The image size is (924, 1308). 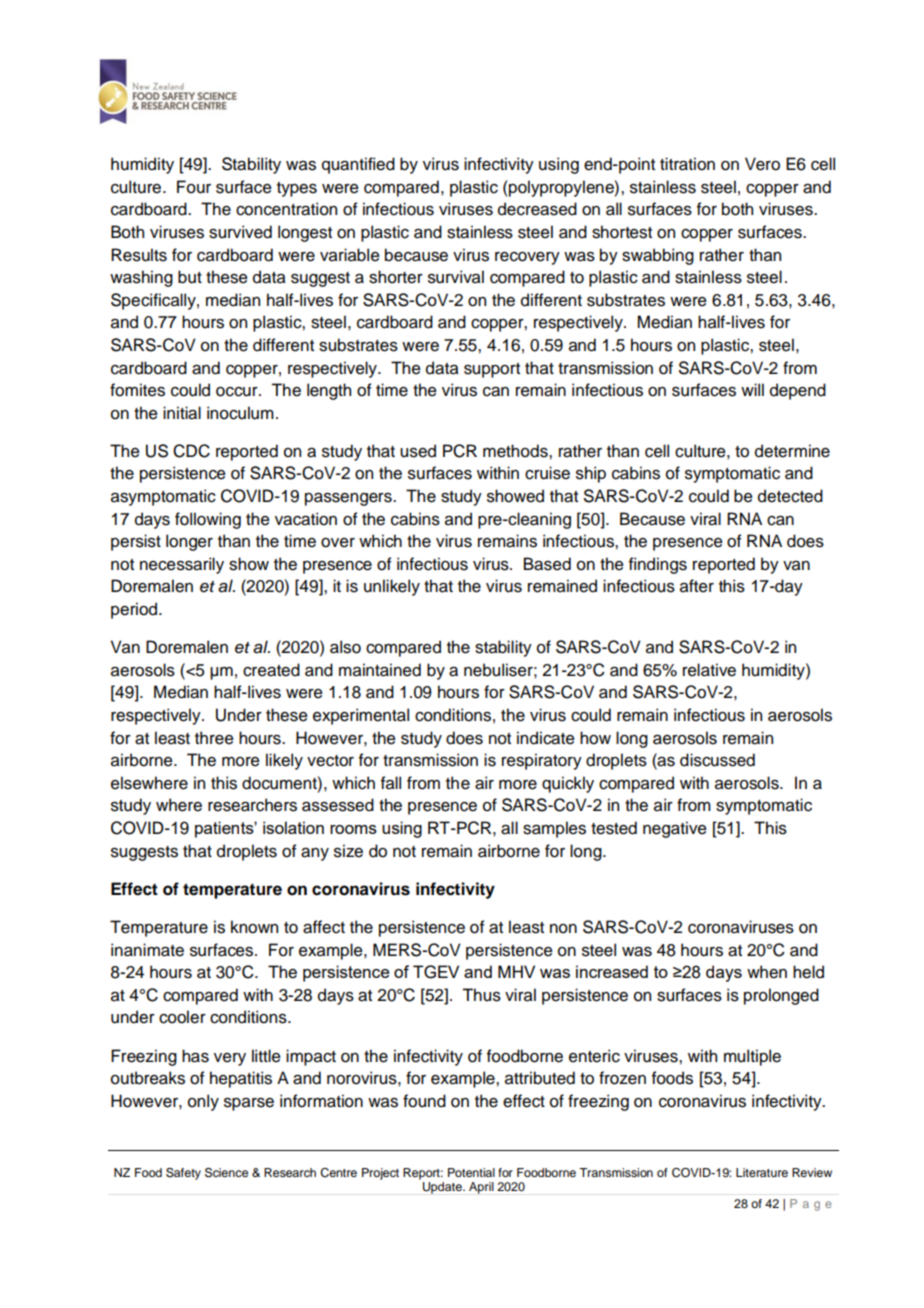 I want to click on Literature, so click(x=762, y=1172).
